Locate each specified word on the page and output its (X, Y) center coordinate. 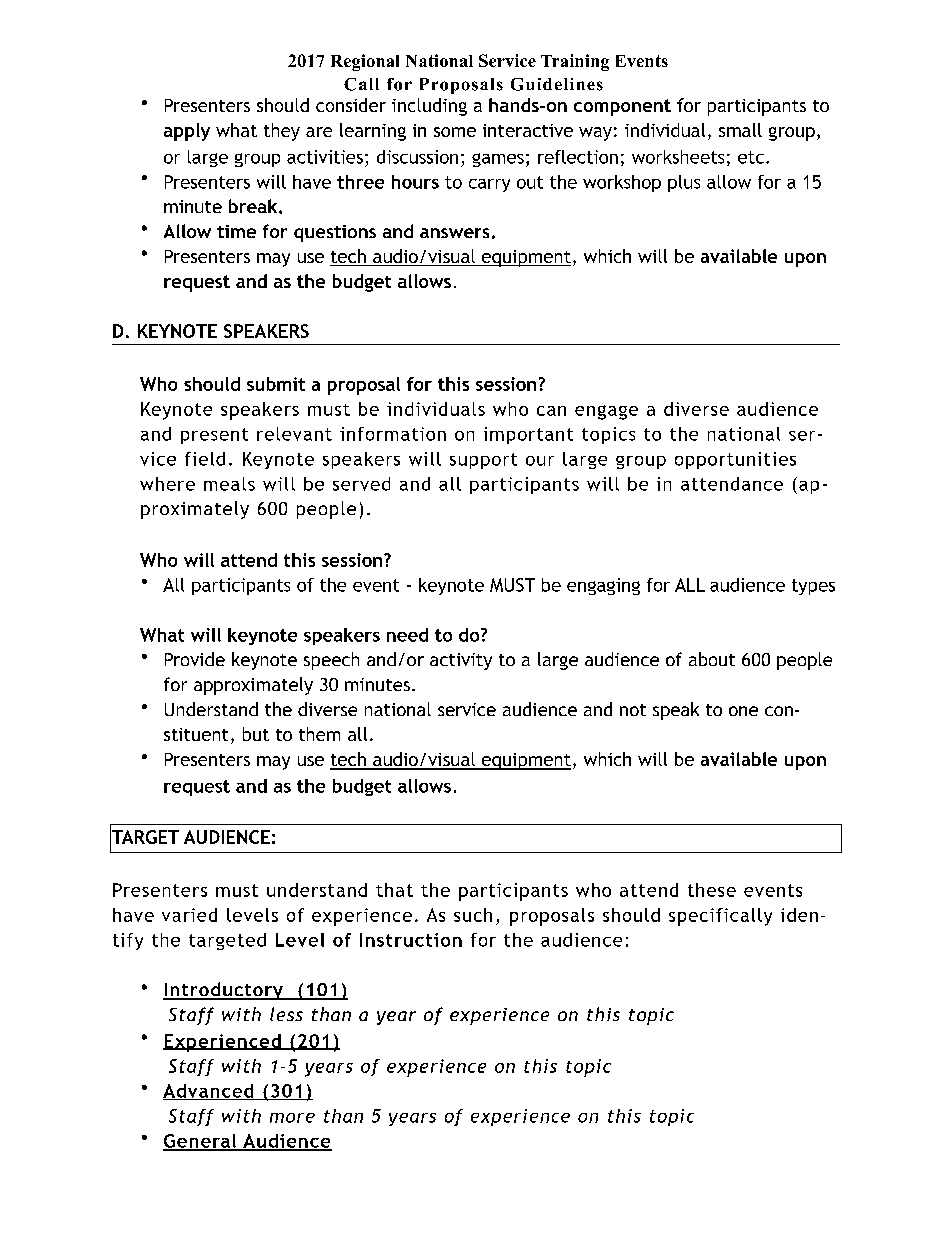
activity (461, 661)
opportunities (735, 460)
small (740, 130)
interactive (528, 130)
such (473, 915)
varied (189, 915)
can (551, 411)
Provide (195, 659)
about (712, 659)
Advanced (209, 1092)
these (712, 890)
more (292, 1118)
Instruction (411, 940)
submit (276, 384)
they (282, 132)
